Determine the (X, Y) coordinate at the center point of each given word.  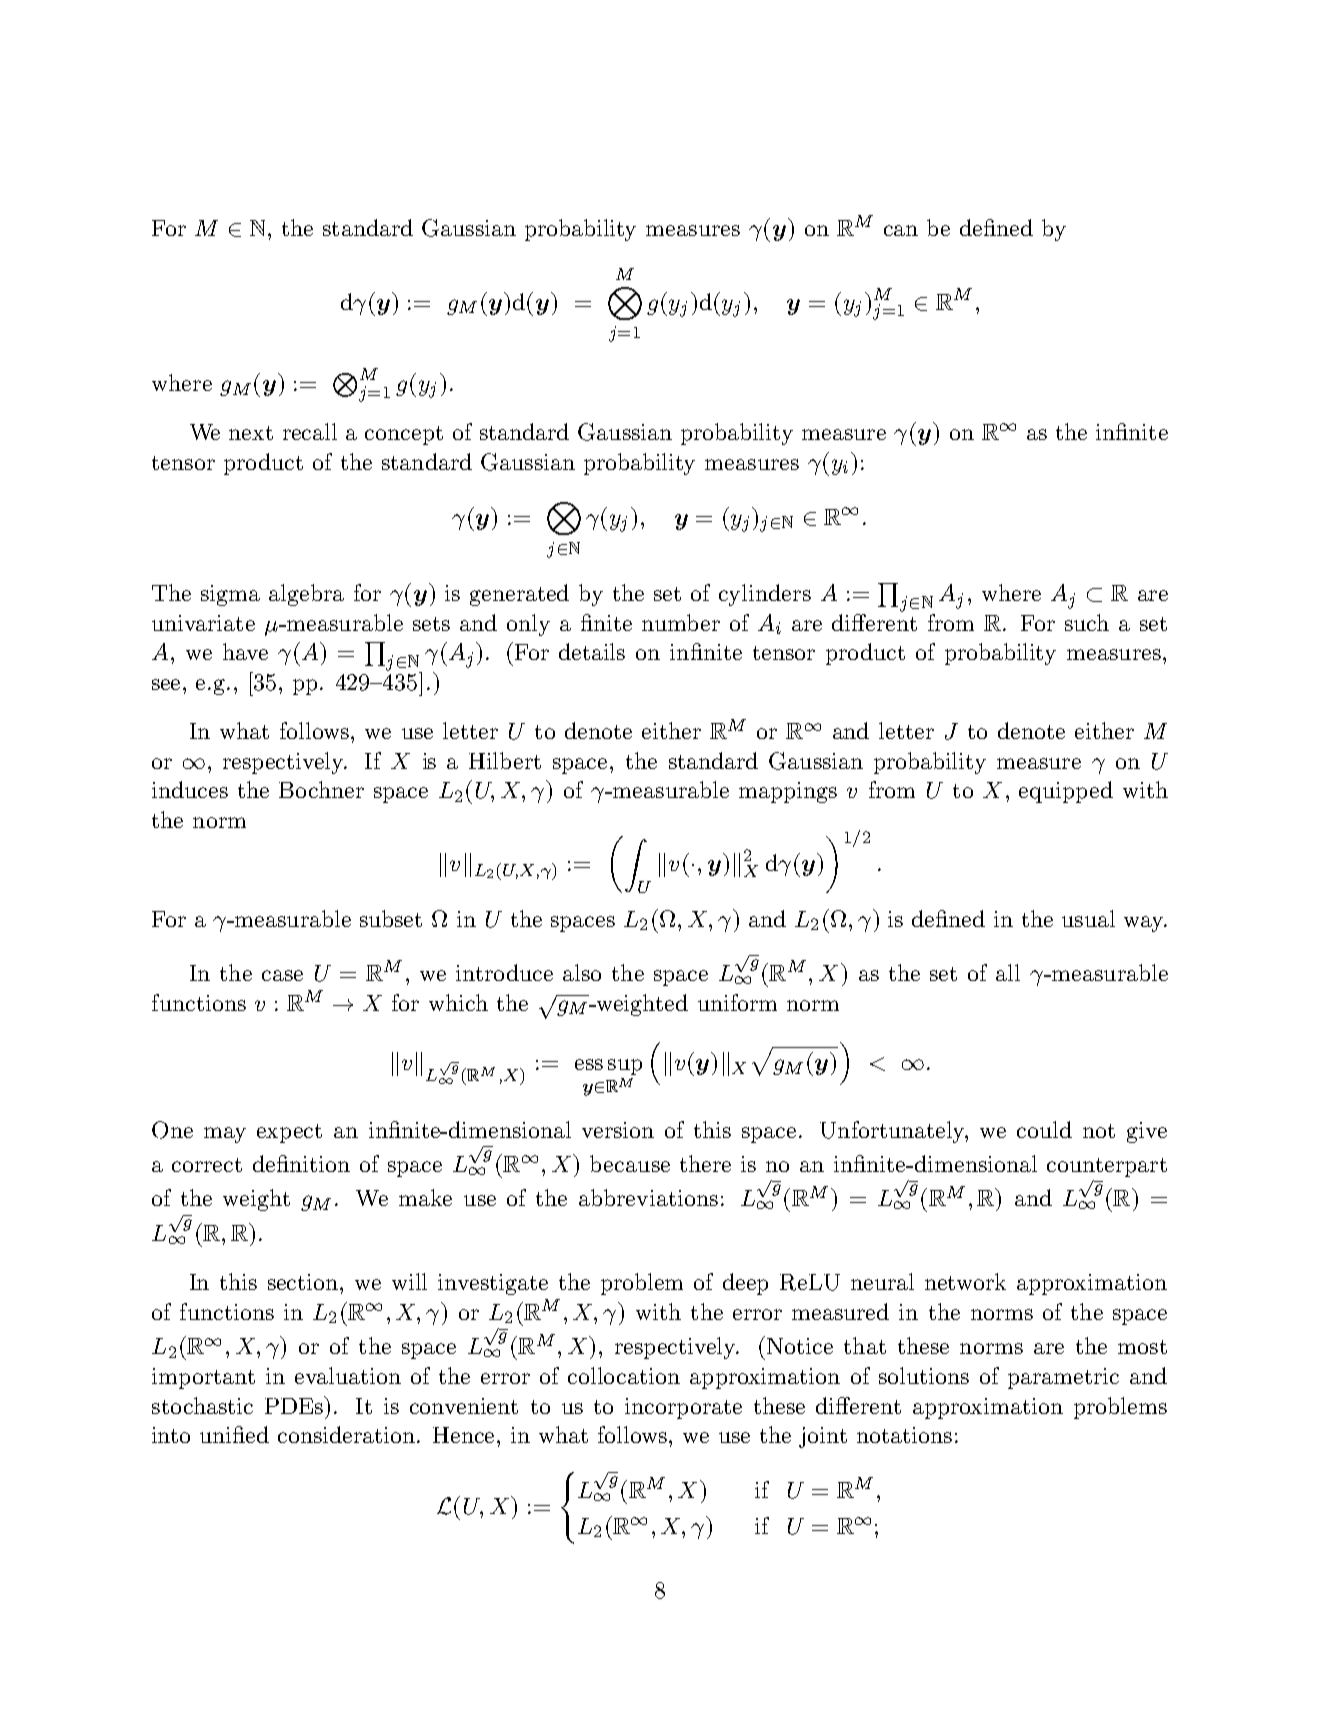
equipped (1066, 792)
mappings (788, 792)
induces (190, 789)
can (901, 230)
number (681, 622)
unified (234, 1434)
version (618, 1130)
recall (310, 431)
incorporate (683, 1408)
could (1044, 1129)
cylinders (765, 595)
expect (289, 1133)
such (1087, 622)
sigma (230, 595)
